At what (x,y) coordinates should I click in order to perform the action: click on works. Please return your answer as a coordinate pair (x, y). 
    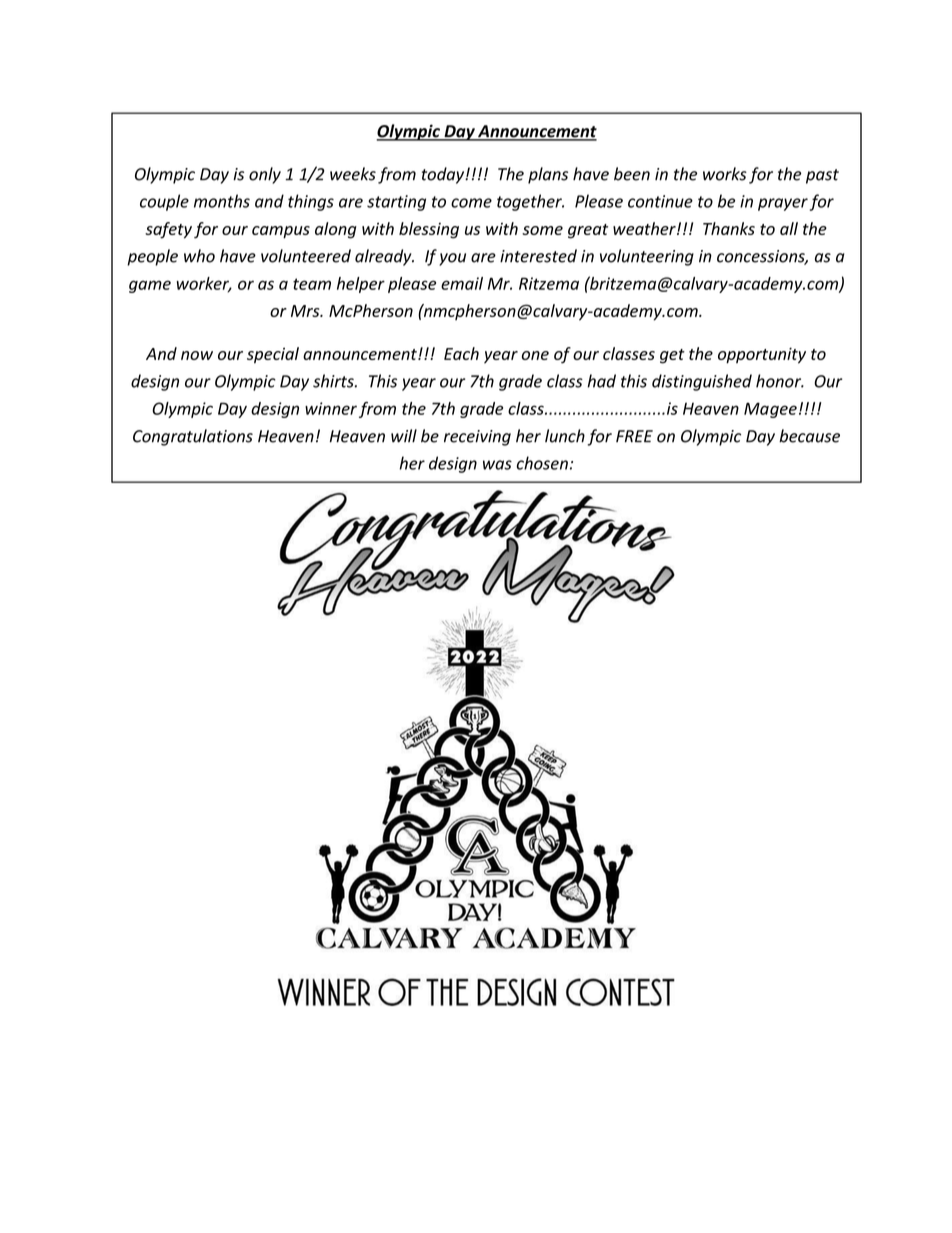
    Looking at the image, I should click on (725, 174).
